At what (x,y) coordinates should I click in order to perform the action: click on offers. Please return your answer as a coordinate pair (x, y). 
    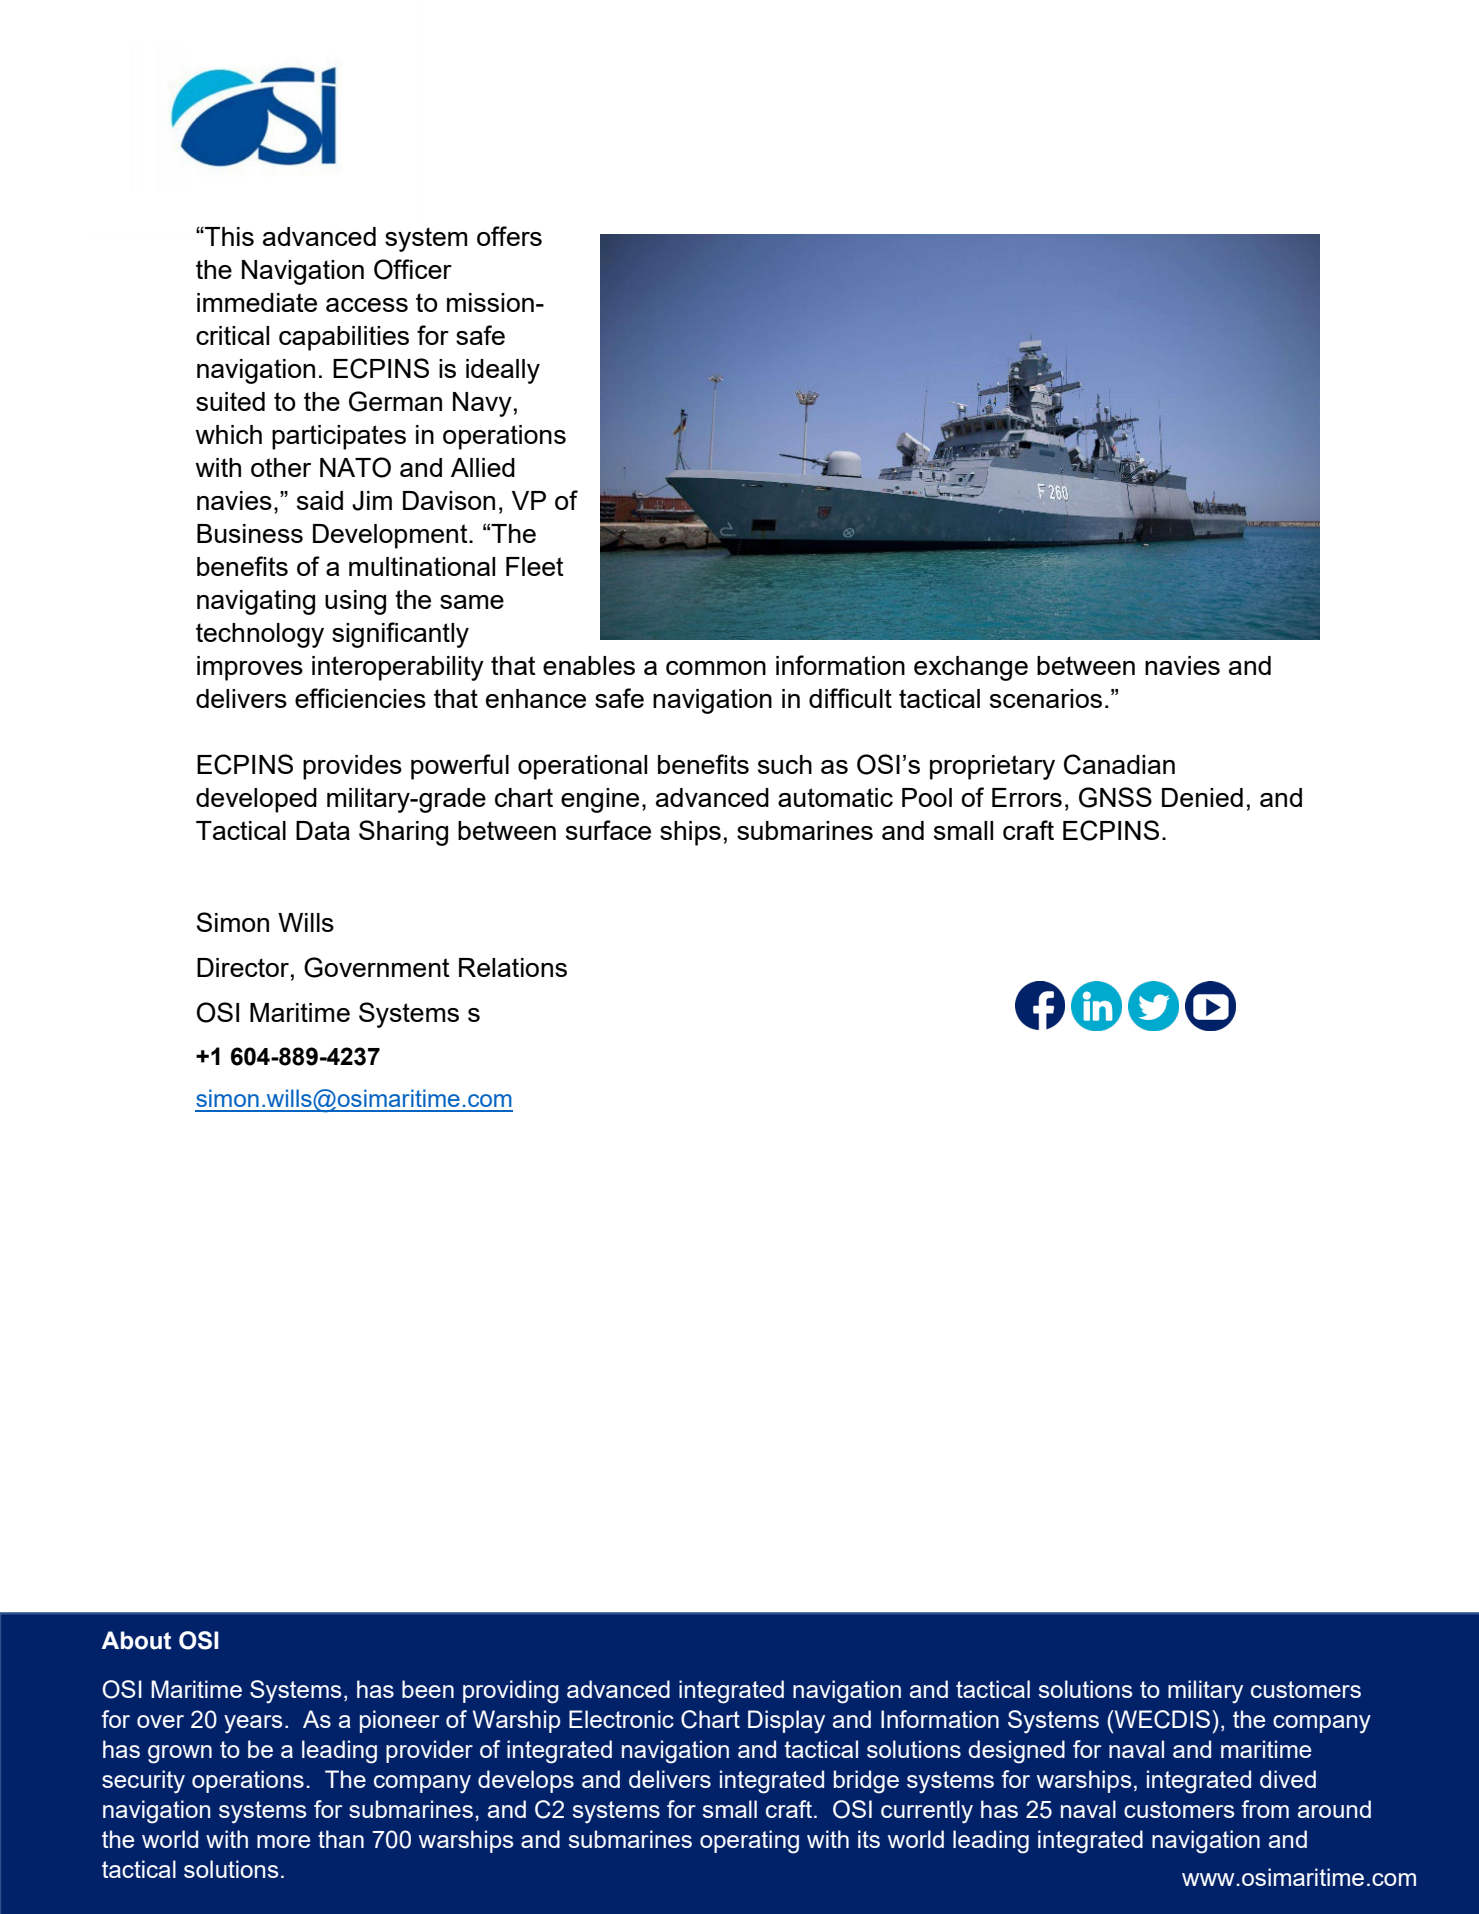
    Looking at the image, I should click on (509, 236).
